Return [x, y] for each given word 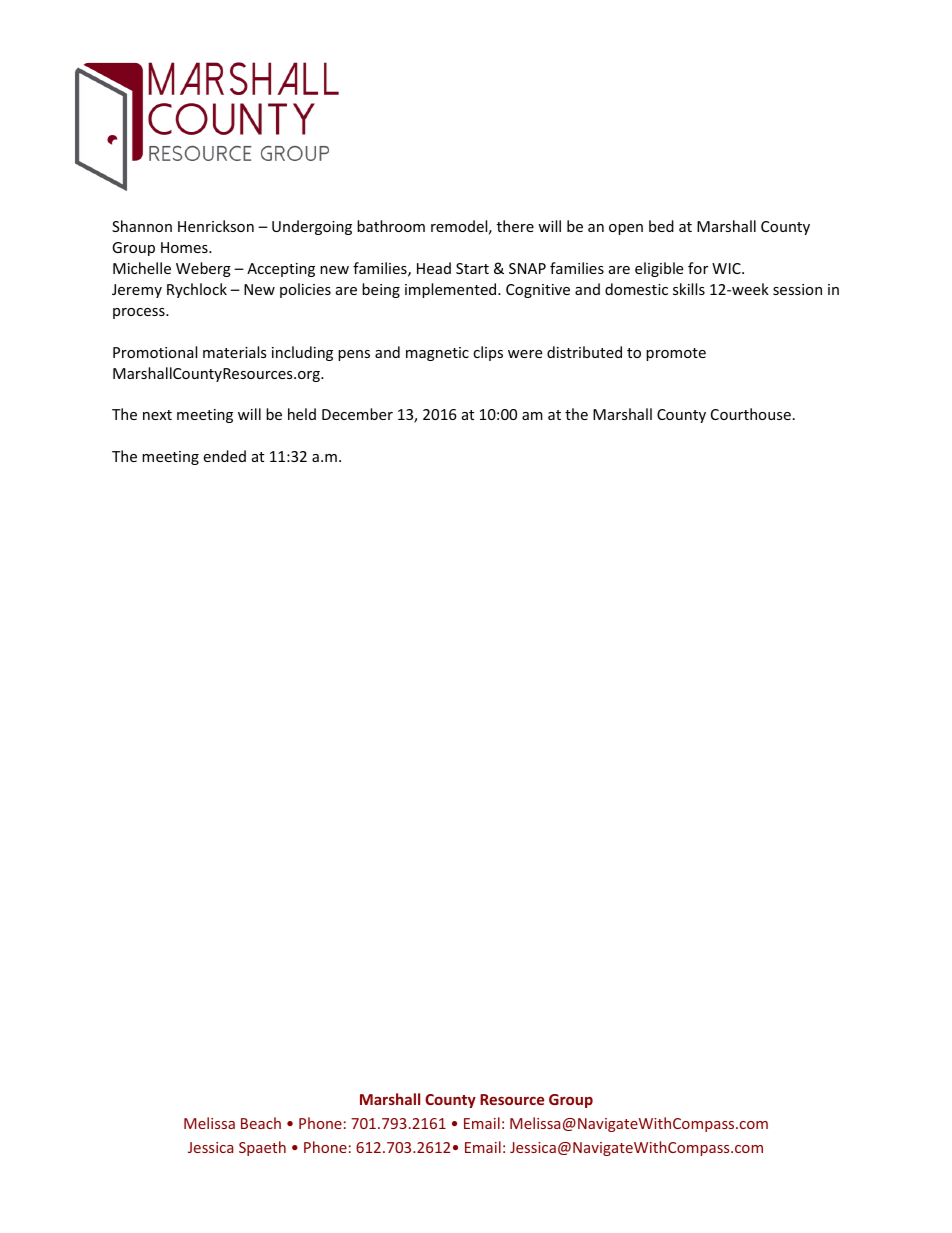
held [302, 414]
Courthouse [751, 414]
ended [224, 456]
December [357, 414]
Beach [261, 1123]
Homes [185, 247]
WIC [727, 268]
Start [472, 268]
